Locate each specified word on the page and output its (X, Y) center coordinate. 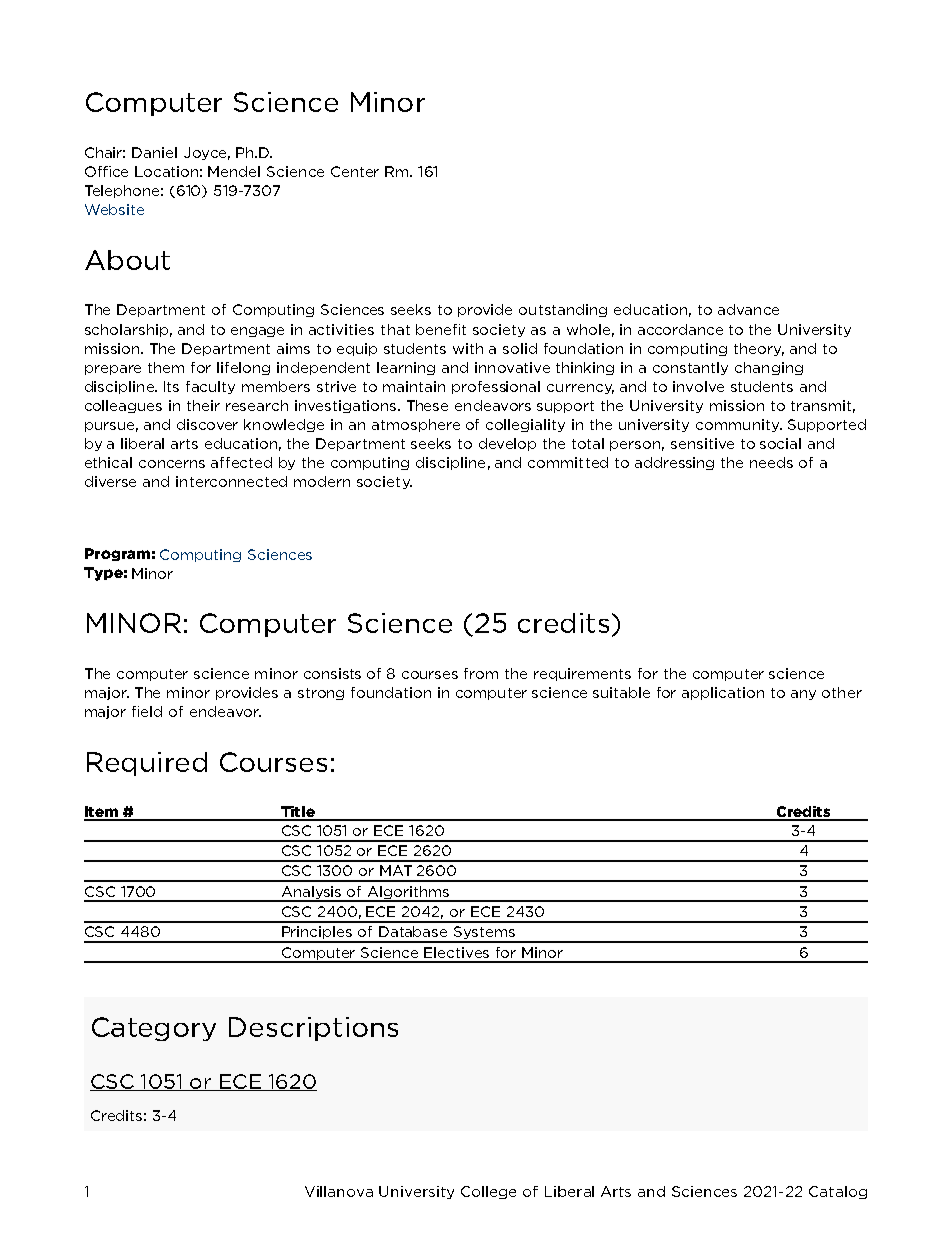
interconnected (231, 481)
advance (748, 309)
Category (154, 1029)
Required (147, 764)
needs (771, 462)
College (488, 1192)
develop (507, 444)
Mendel (234, 171)
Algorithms (408, 894)
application (723, 693)
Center (355, 171)
